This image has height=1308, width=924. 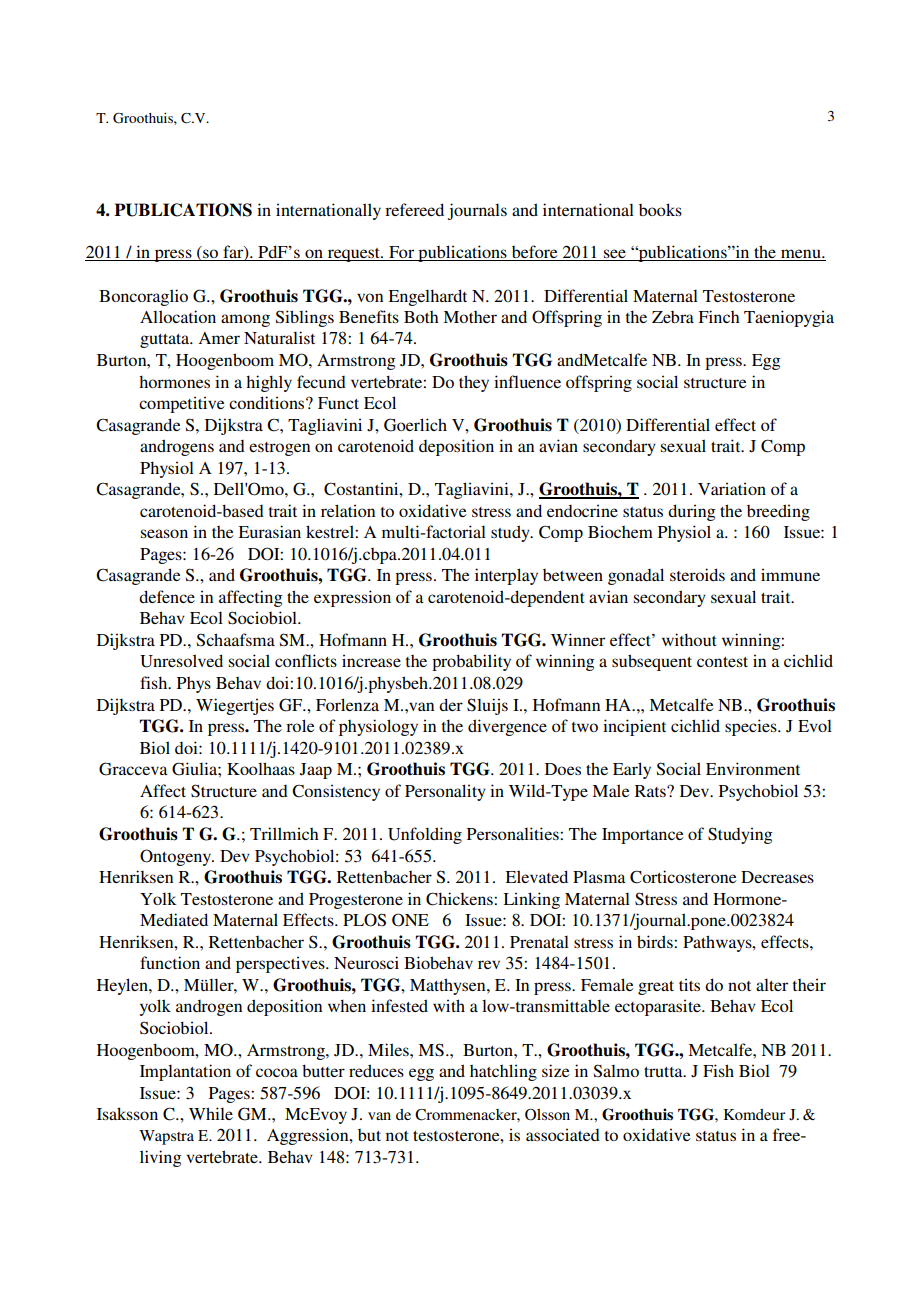 I want to click on Ontogeny, so click(x=176, y=857).
